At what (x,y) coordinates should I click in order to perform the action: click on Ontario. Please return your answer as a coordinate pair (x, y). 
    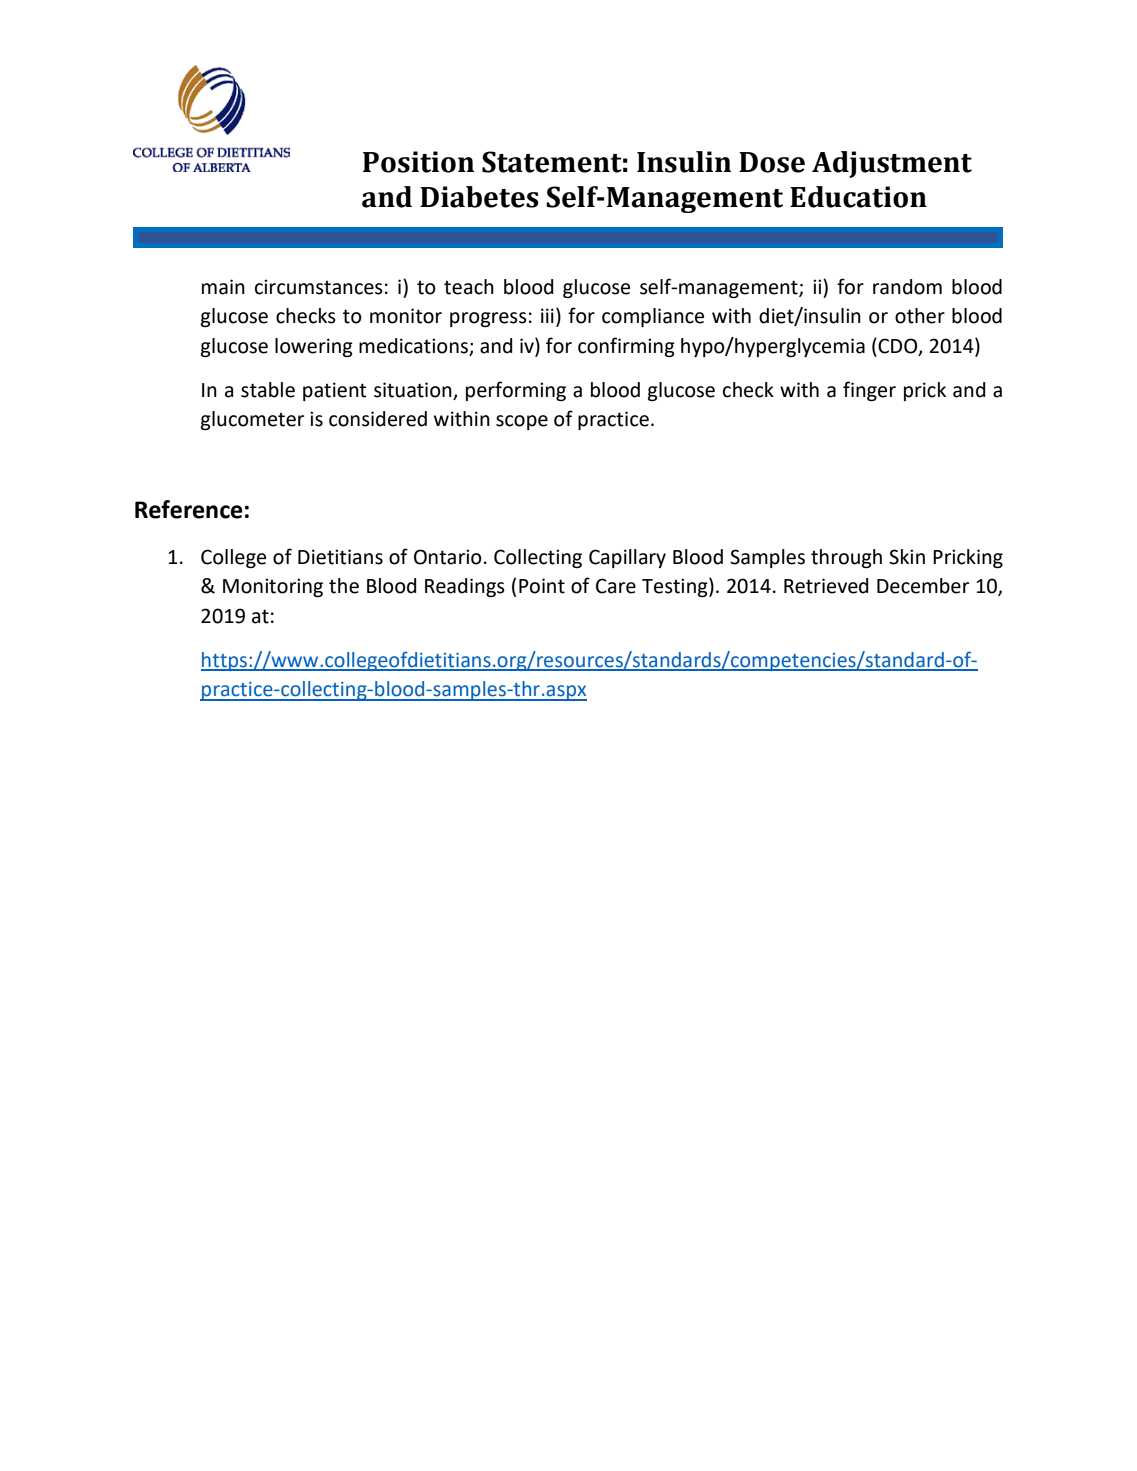
    Looking at the image, I should click on (448, 557).
